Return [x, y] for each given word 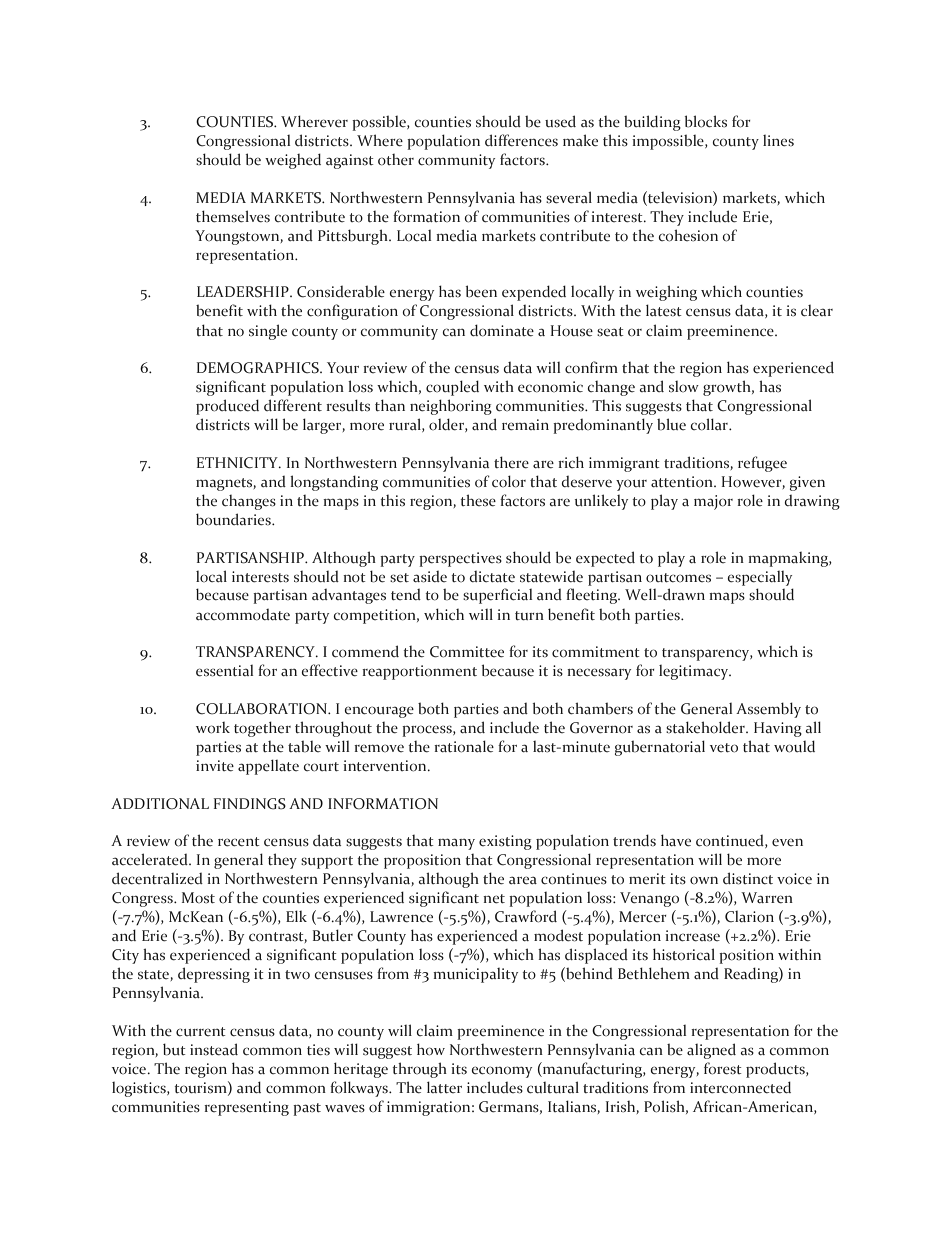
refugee [762, 464]
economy [501, 1072]
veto [724, 748]
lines [778, 141]
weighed [293, 161]
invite [215, 766]
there [511, 462]
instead [214, 1049]
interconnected [740, 1087]
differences [521, 140]
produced [227, 407]
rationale [464, 746]
